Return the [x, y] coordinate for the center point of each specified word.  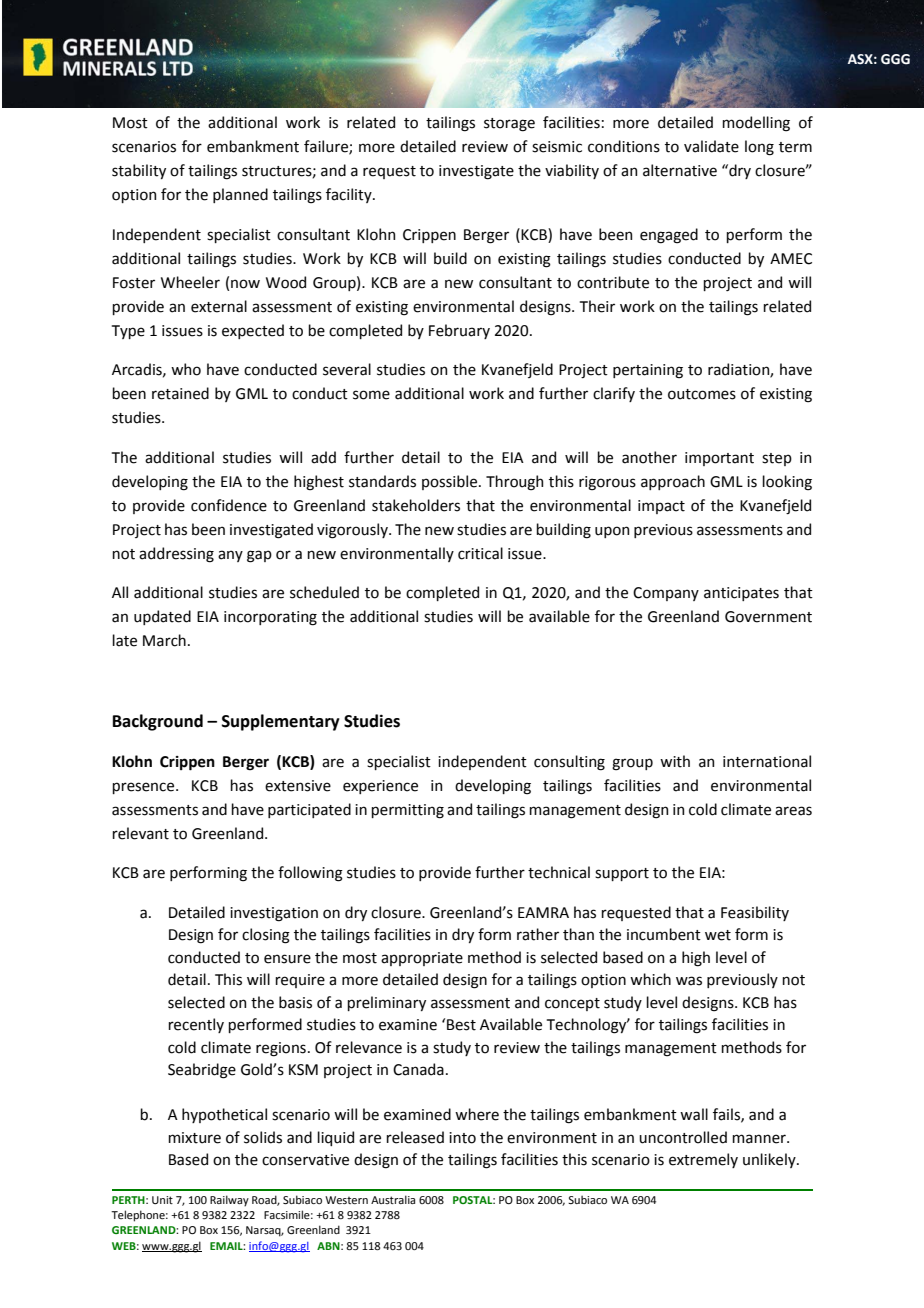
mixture [194, 1138]
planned [240, 195]
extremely [703, 1160]
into [462, 1138]
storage [509, 125]
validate [711, 146]
